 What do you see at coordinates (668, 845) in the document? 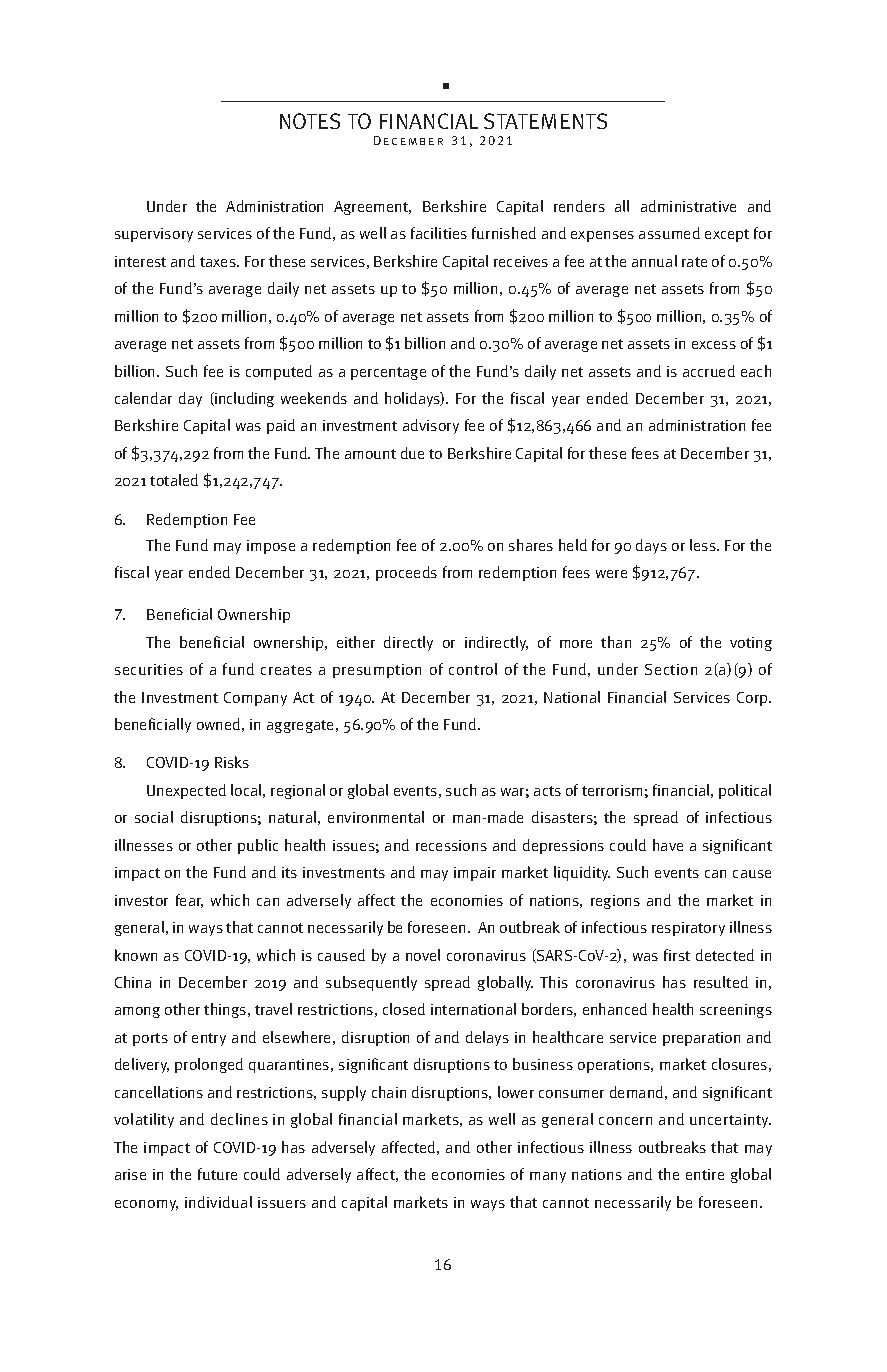
I see `have` at bounding box center [668, 845].
